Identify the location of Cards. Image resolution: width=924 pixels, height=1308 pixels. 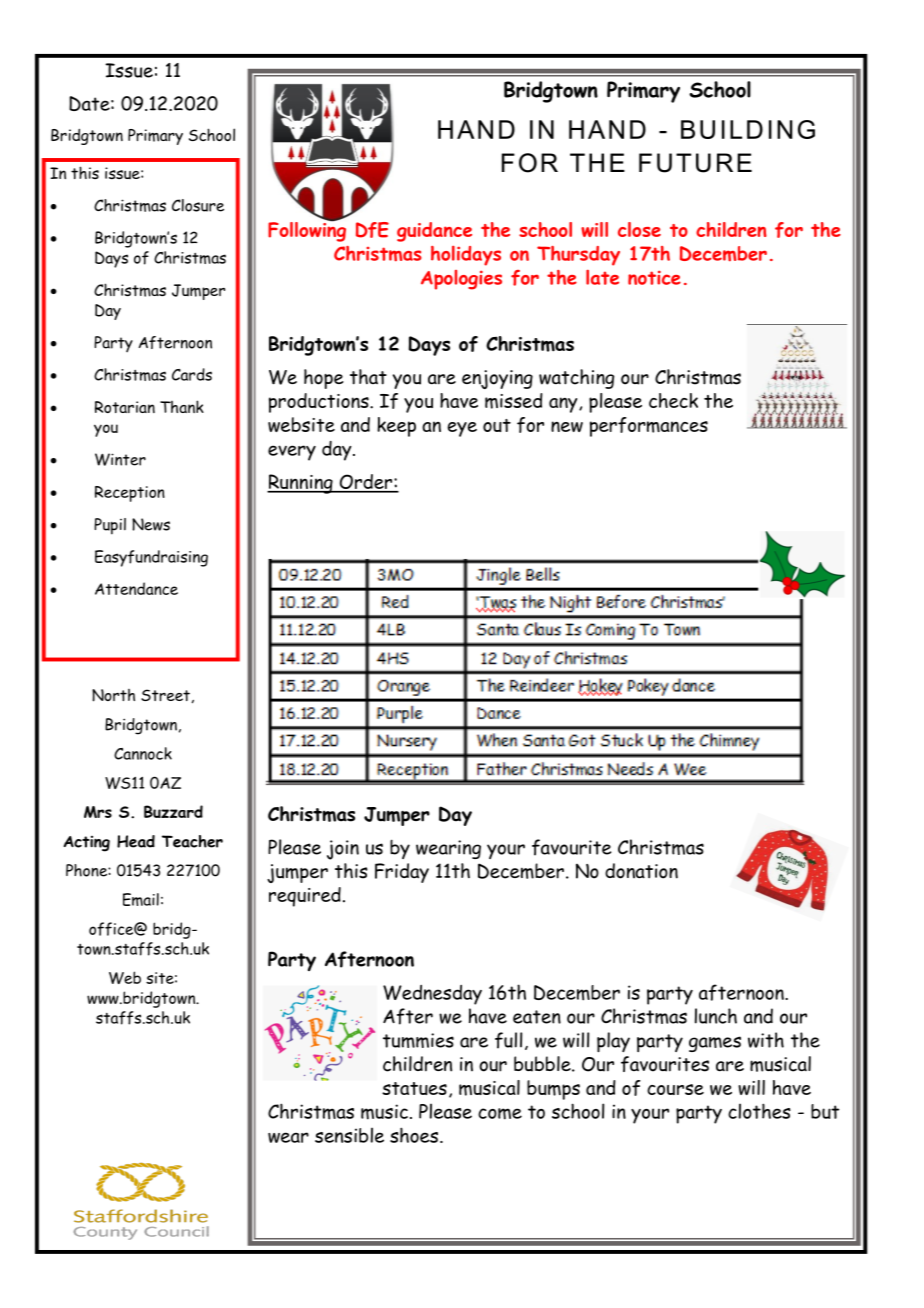
(192, 374).
